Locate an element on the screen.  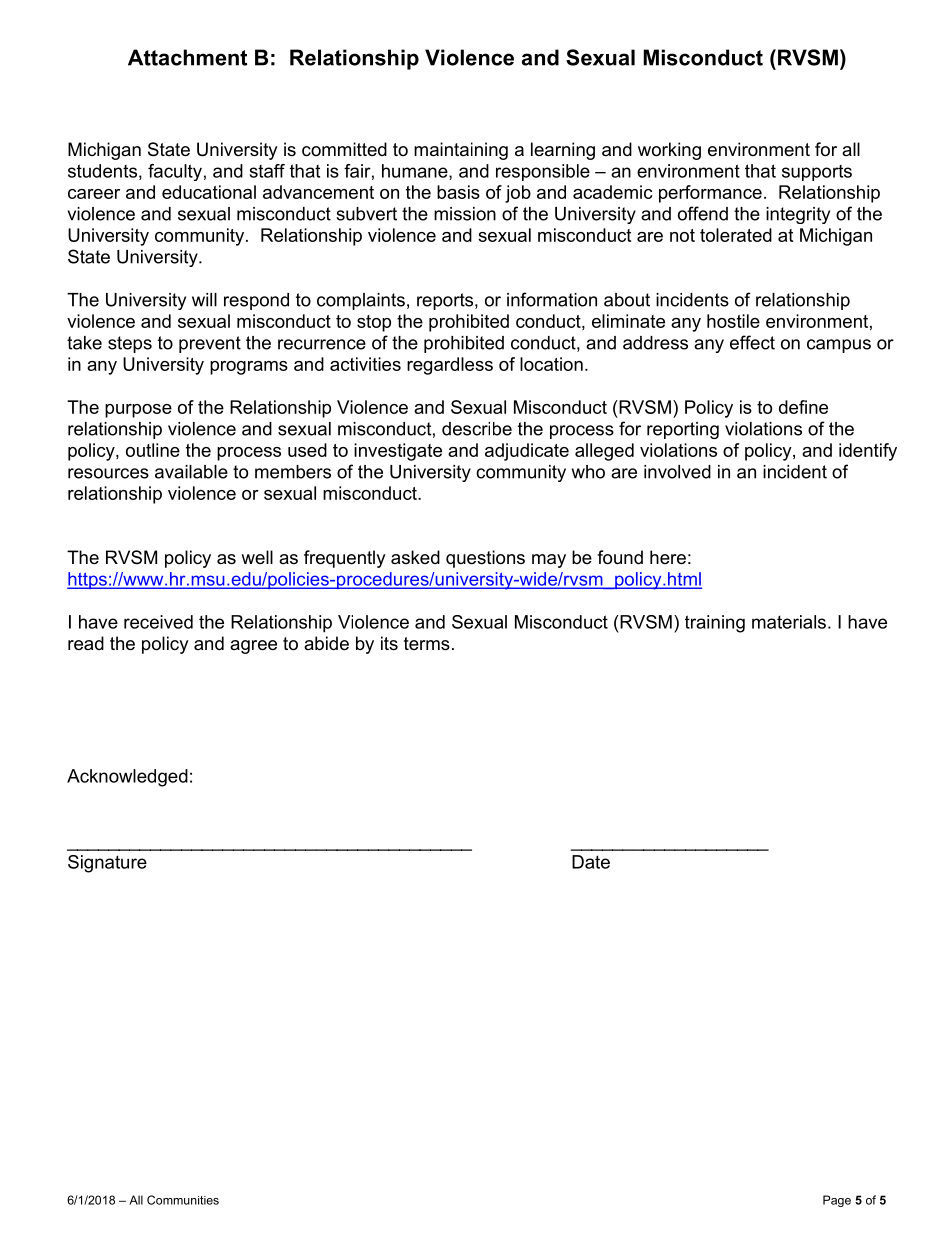
effect is located at coordinates (752, 342).
